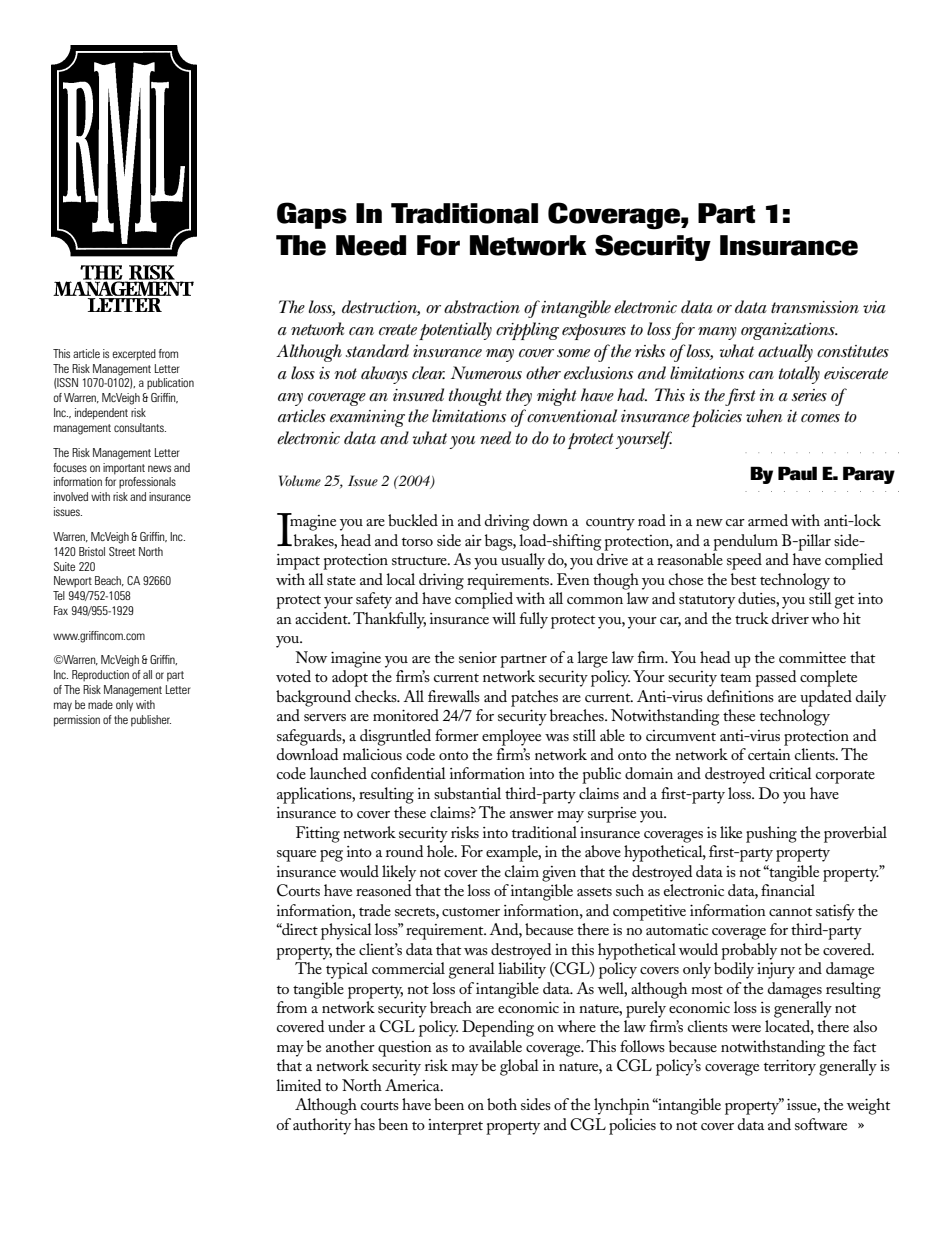 The width and height of the image is (952, 1233). I want to click on customer, so click(471, 911).
